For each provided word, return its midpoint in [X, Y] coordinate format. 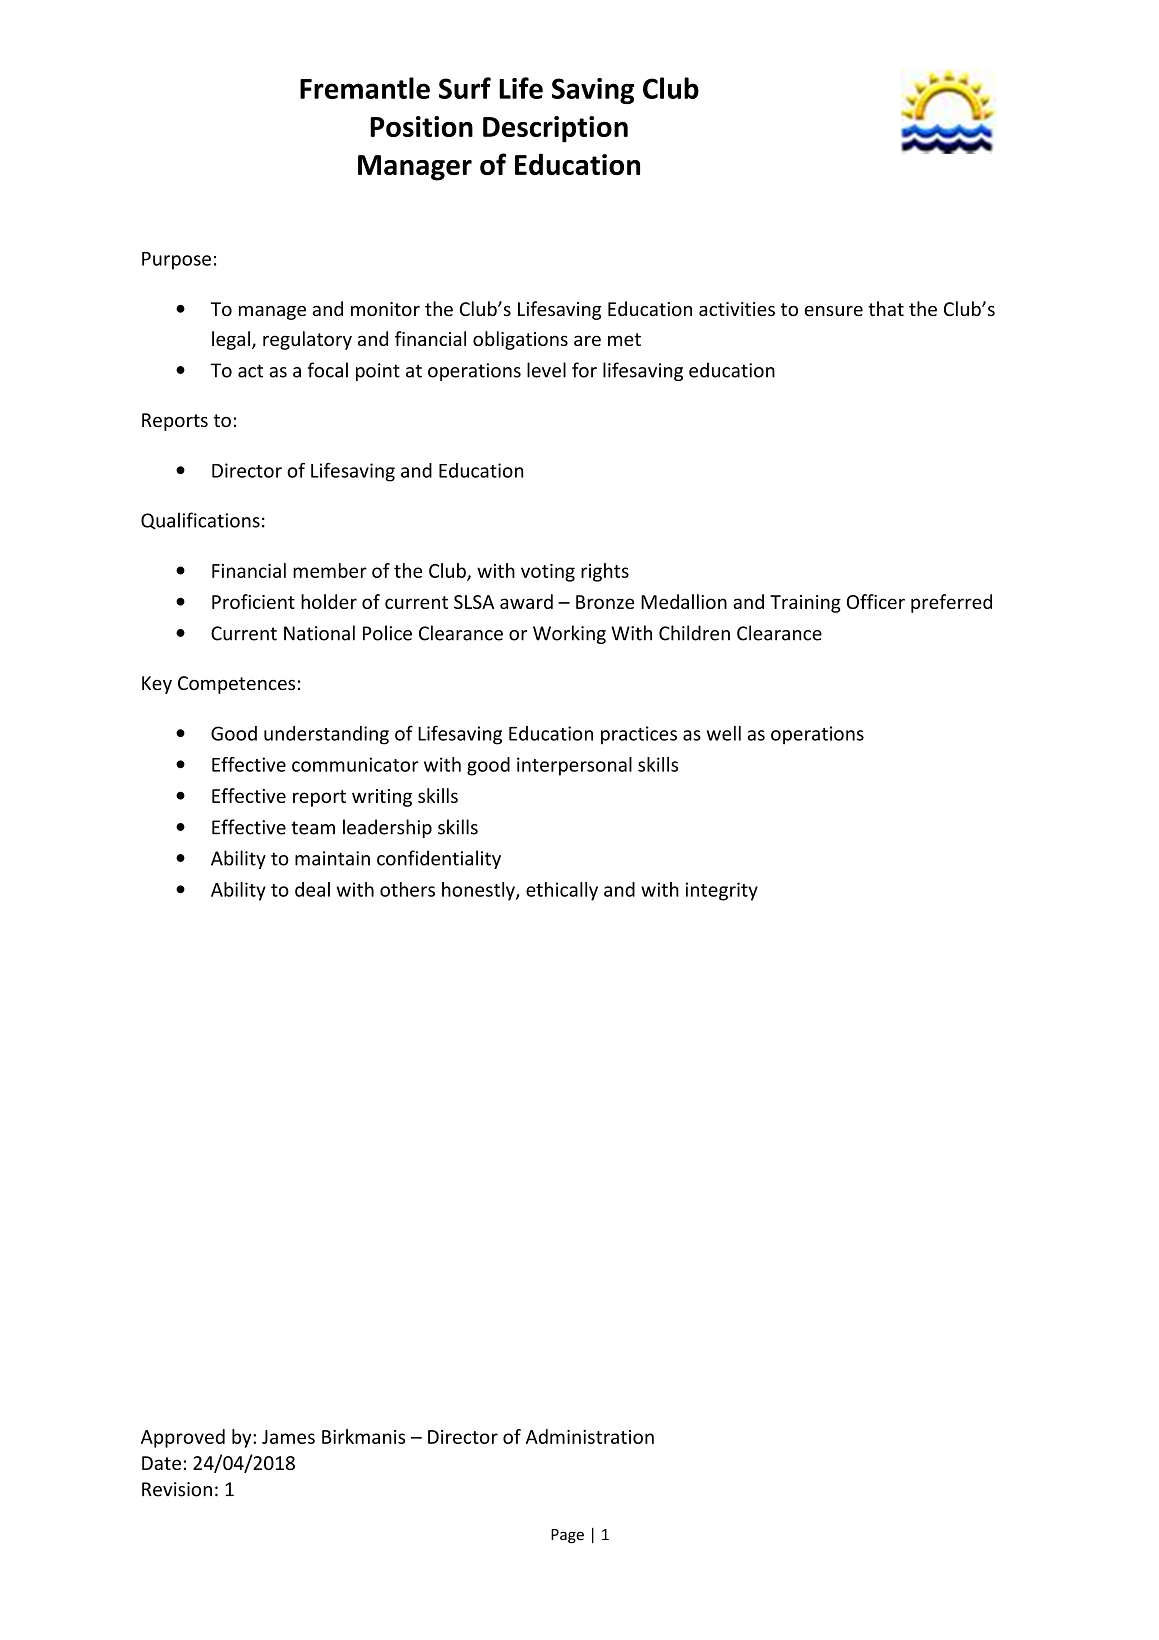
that [886, 308]
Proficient [253, 601]
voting [548, 573]
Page [567, 1536]
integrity [721, 891]
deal [312, 889]
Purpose [176, 261]
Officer [876, 601]
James [288, 1437]
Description [555, 129]
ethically [562, 891]
